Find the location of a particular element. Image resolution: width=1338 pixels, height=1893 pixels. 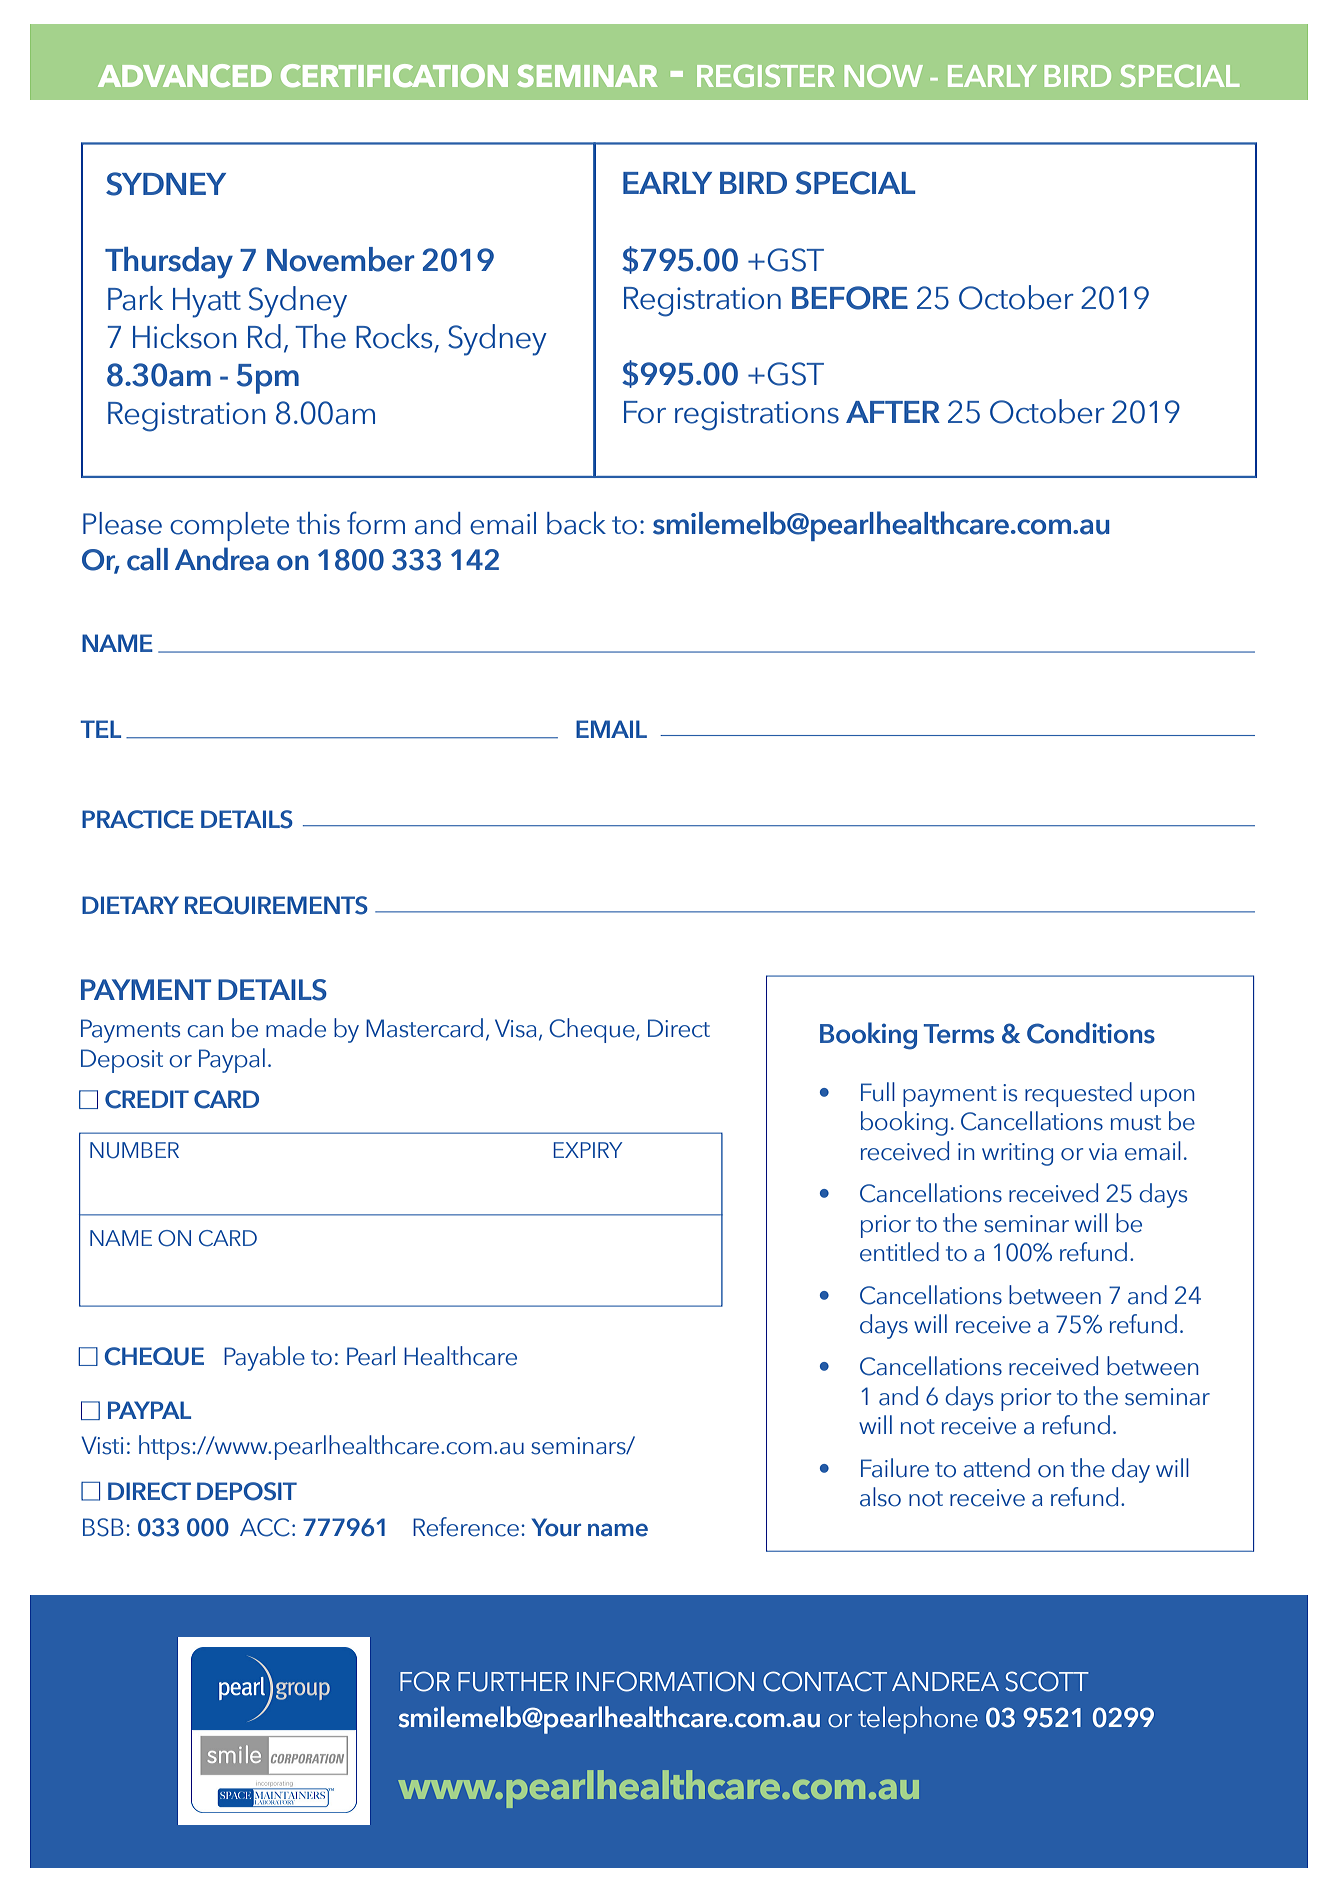

REQUIREMENTS is located at coordinates (276, 905).
